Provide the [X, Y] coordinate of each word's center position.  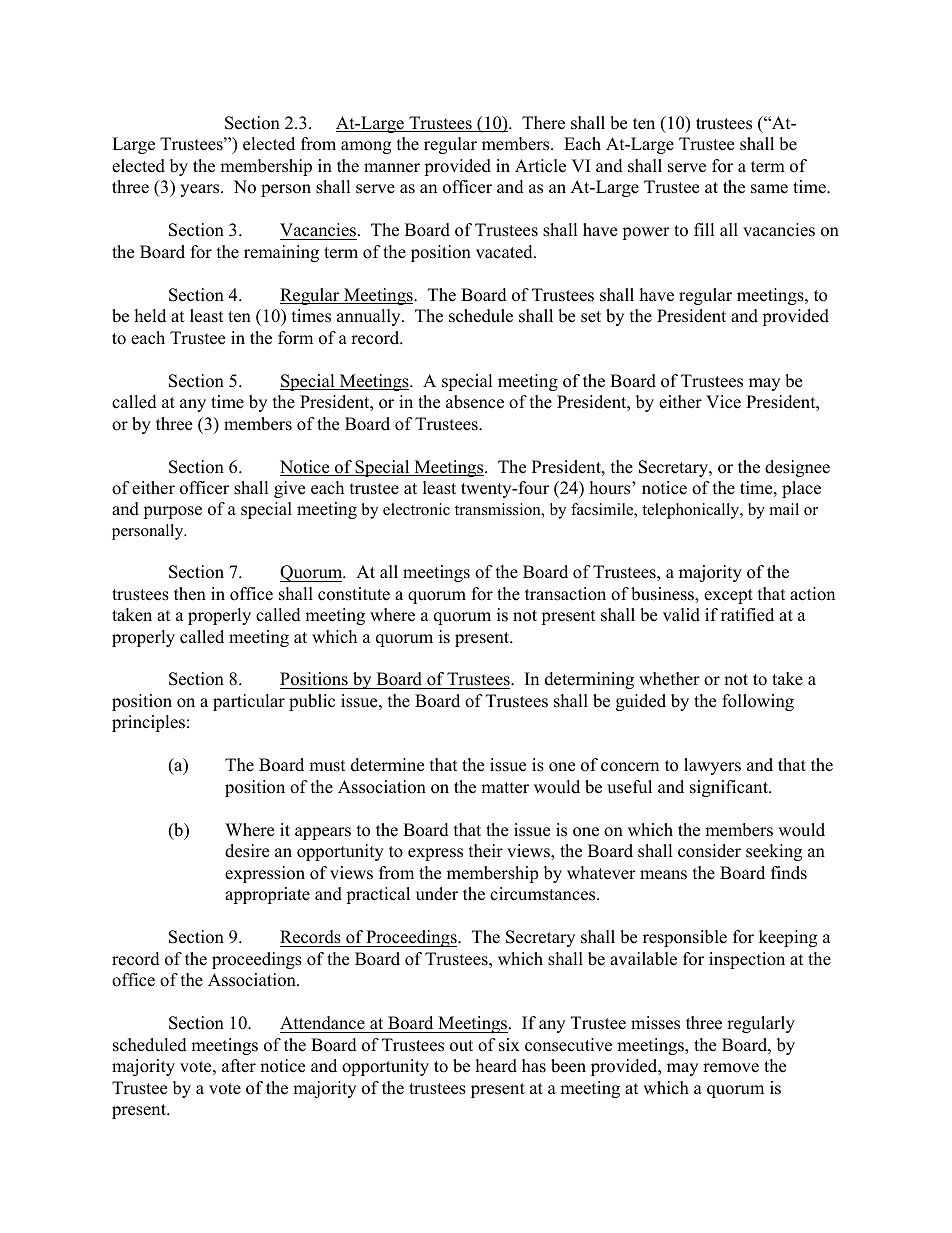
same [769, 189]
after [239, 1066]
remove [731, 1068]
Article [540, 166]
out [461, 1046]
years [201, 190]
